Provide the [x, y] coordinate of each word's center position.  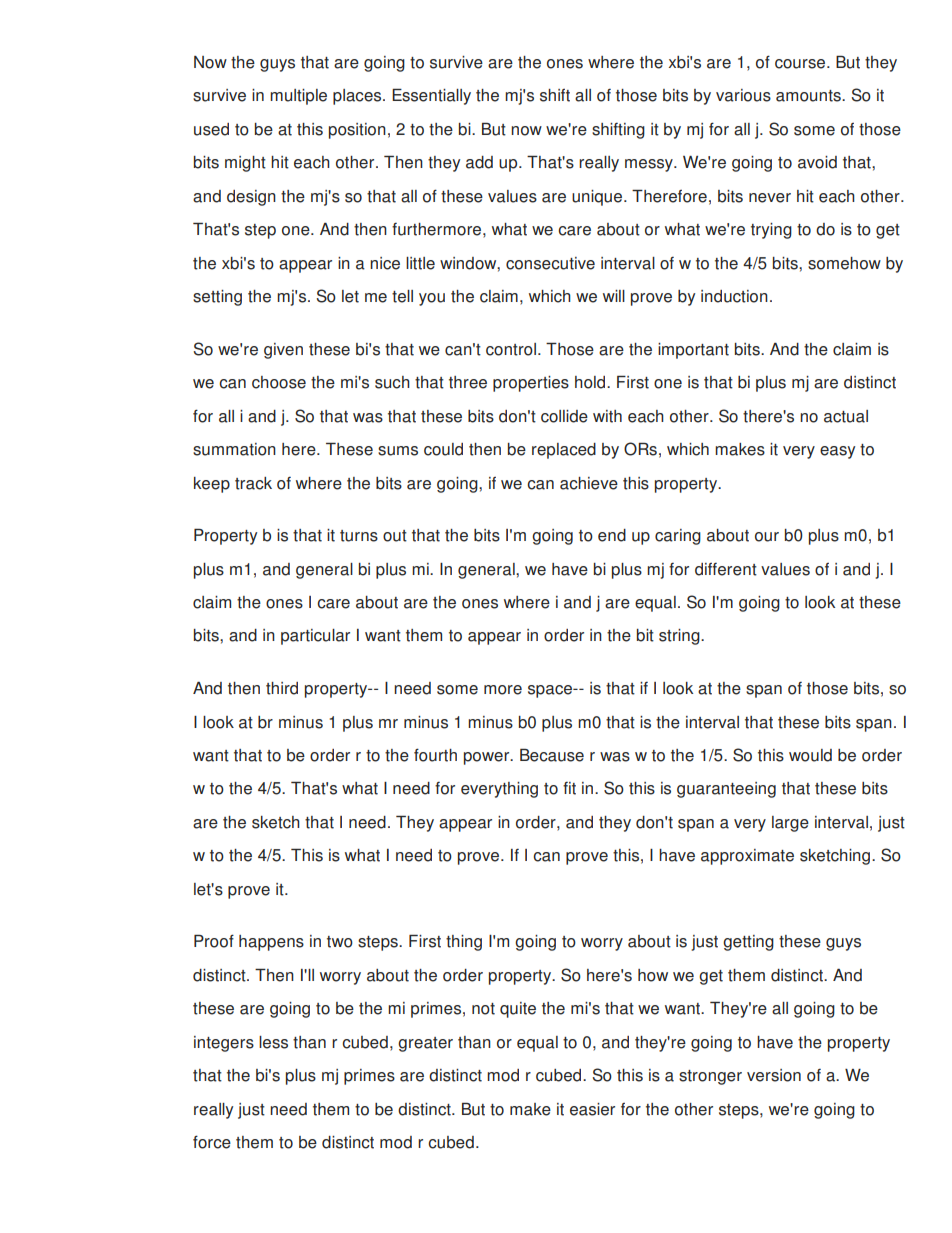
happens [271, 943]
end [612, 535]
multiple [298, 97]
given [283, 351]
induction [734, 296]
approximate [747, 857]
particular [315, 637]
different [726, 569]
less [273, 1042]
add [479, 162]
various [743, 95]
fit [569, 788]
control [512, 349]
